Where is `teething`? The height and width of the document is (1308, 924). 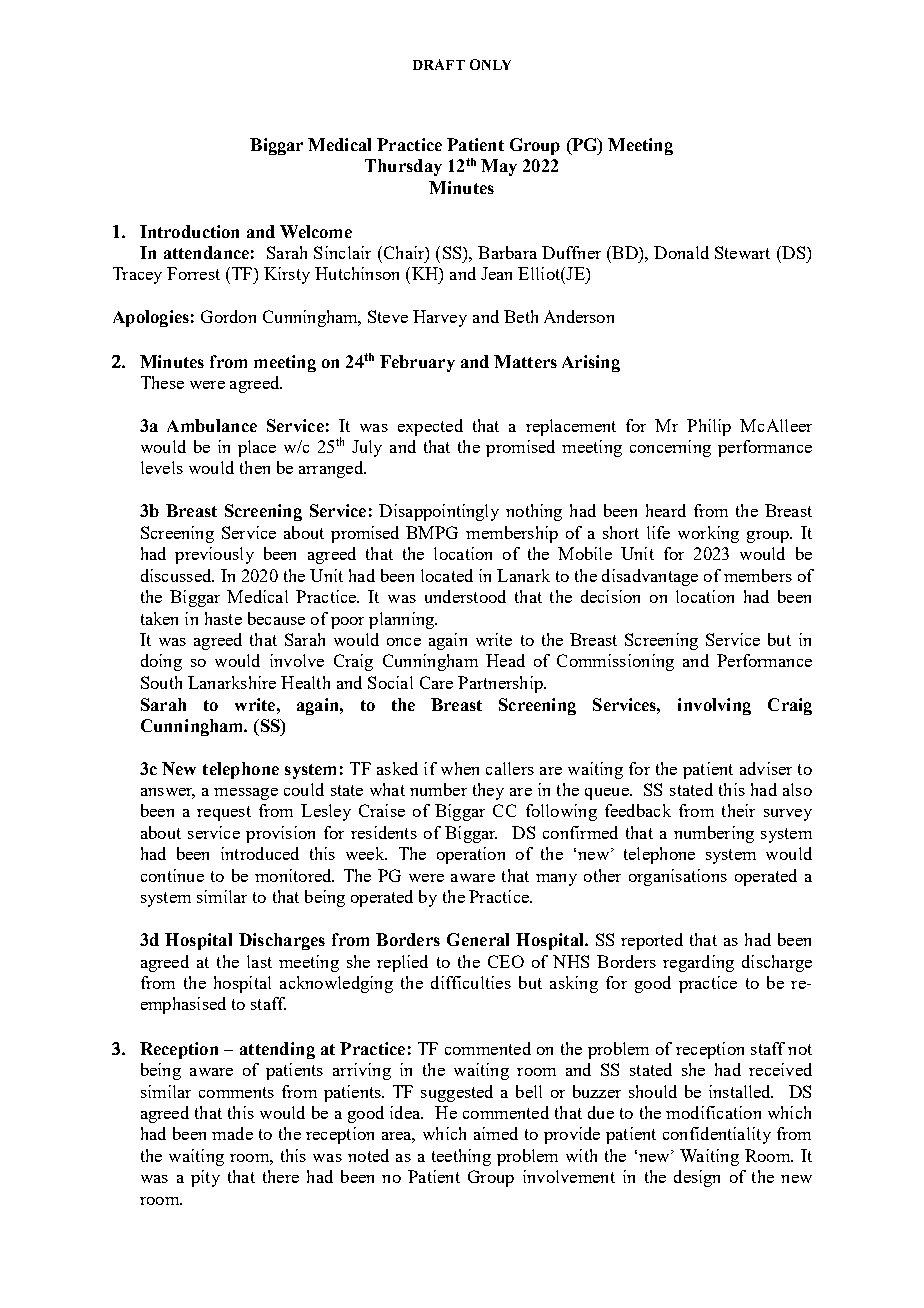
teething is located at coordinates (461, 1157).
